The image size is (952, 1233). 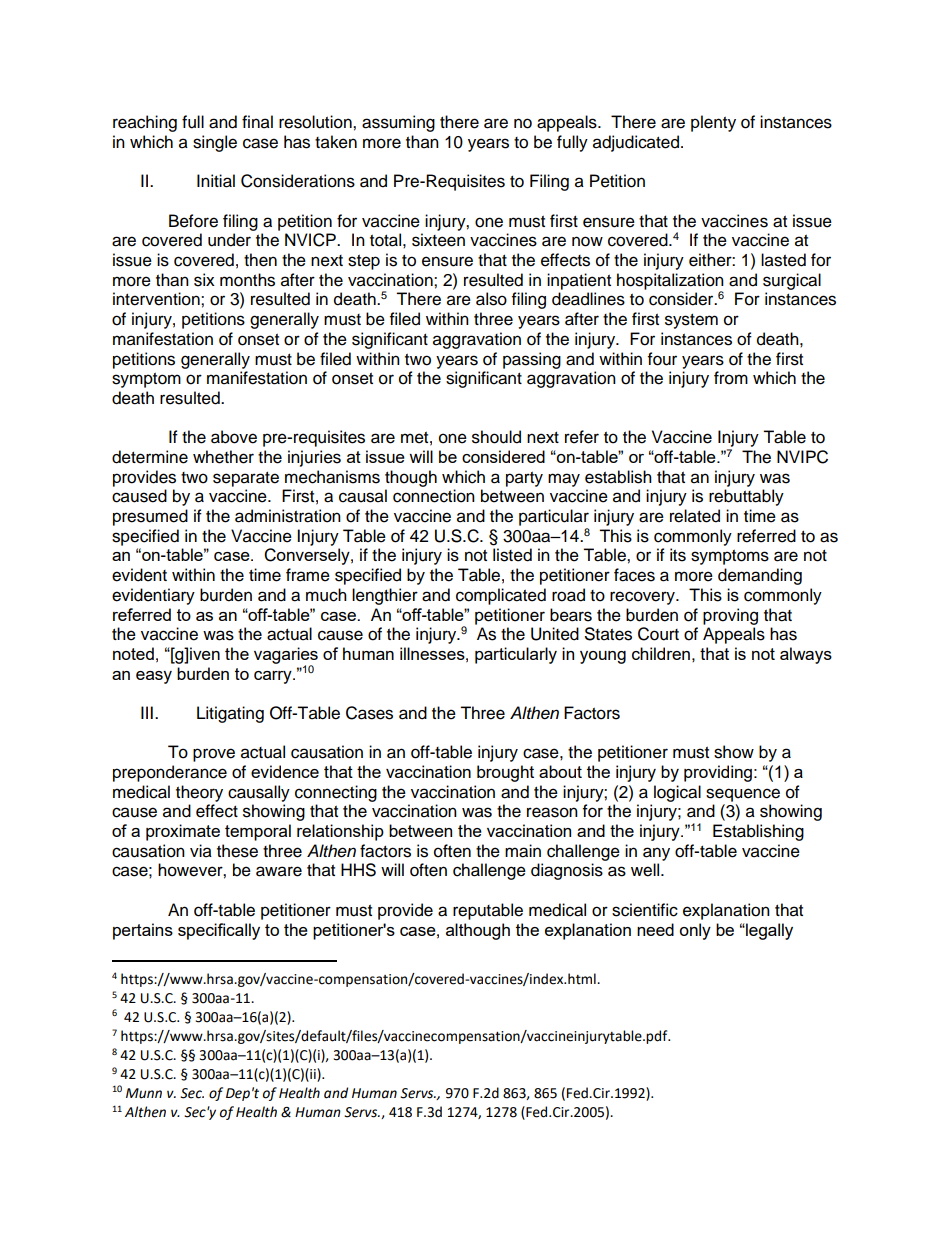 I want to click on single, so click(x=215, y=143).
